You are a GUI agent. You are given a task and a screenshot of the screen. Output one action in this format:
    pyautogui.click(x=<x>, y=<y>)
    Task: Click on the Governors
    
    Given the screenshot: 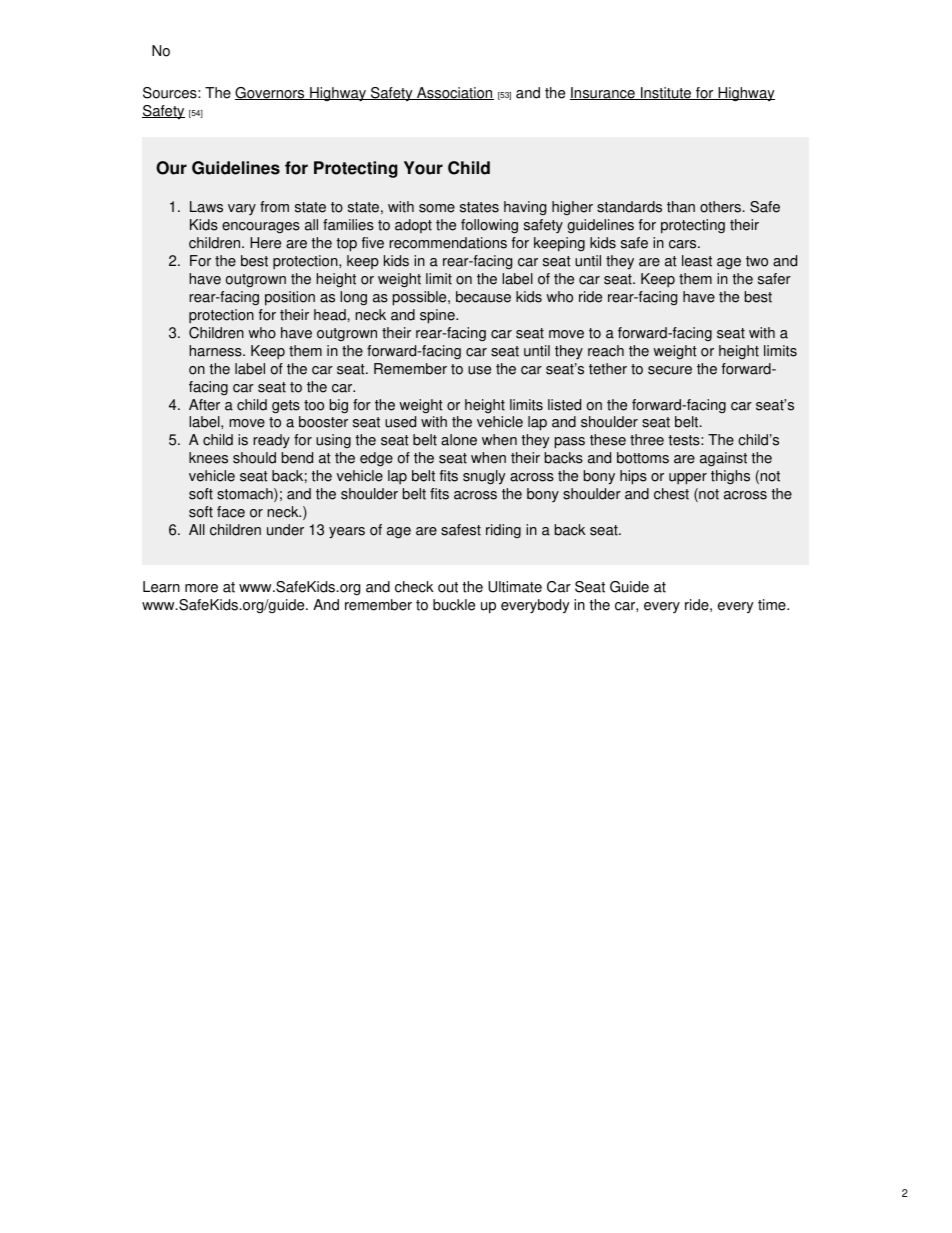 What is the action you would take?
    pyautogui.click(x=271, y=93)
